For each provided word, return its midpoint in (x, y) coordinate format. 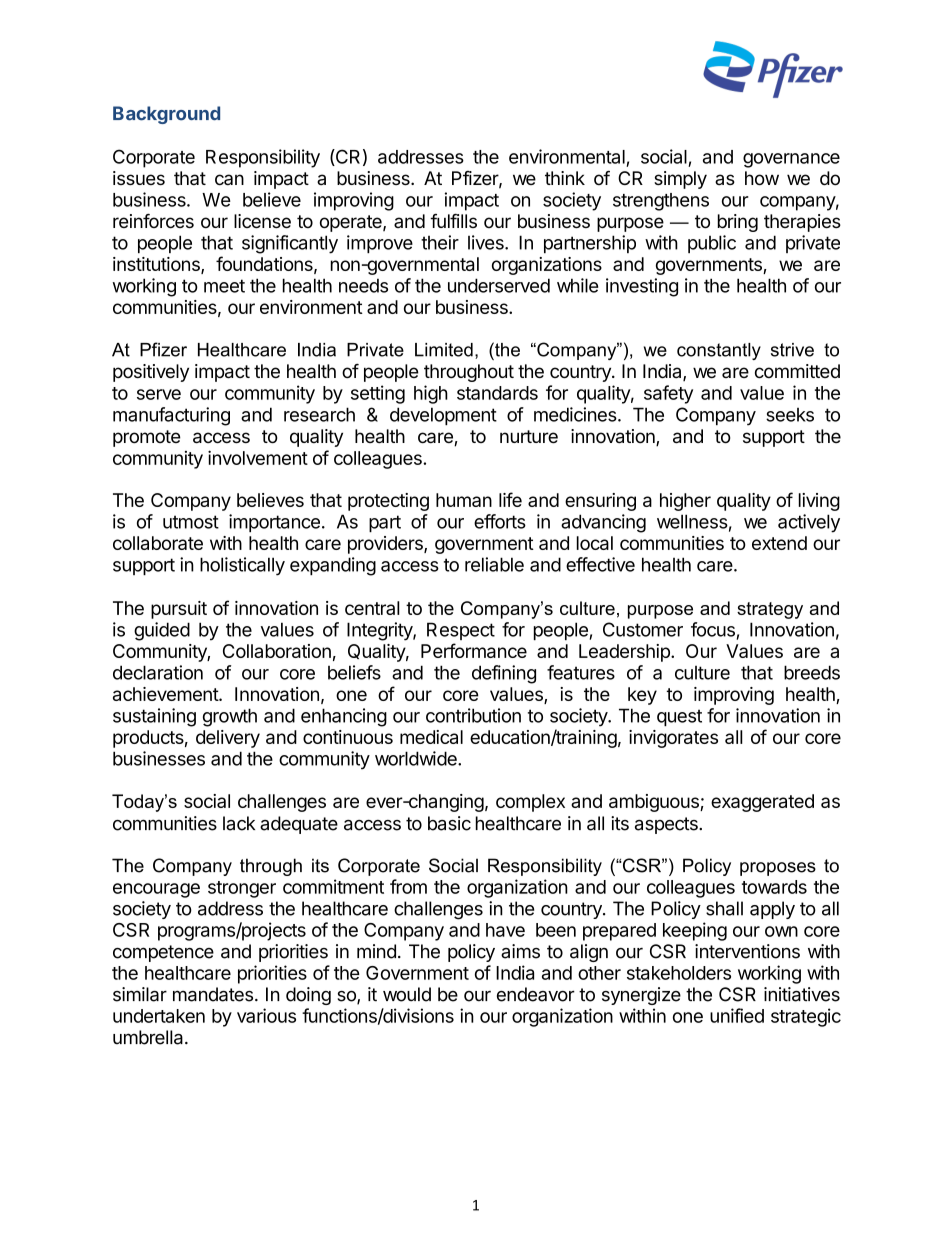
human (464, 500)
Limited (444, 350)
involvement (258, 457)
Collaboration (277, 651)
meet (224, 286)
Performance (474, 650)
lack (239, 823)
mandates (213, 994)
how (762, 178)
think (565, 178)
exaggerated (762, 803)
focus (713, 629)
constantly (719, 351)
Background (166, 115)
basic (449, 823)
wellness (692, 521)
